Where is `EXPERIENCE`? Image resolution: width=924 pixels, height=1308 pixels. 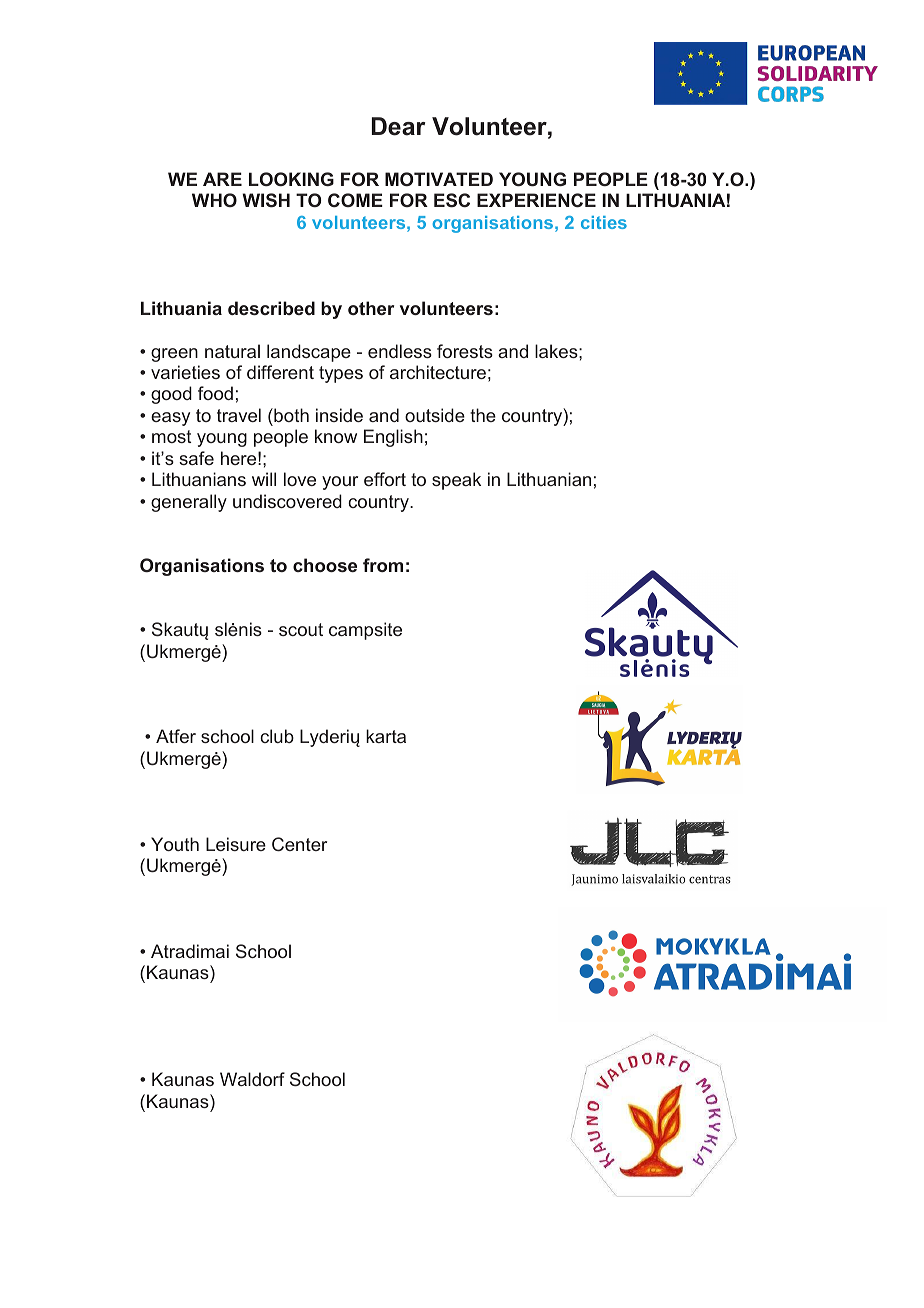
EXPERIENCE is located at coordinates (536, 200).
